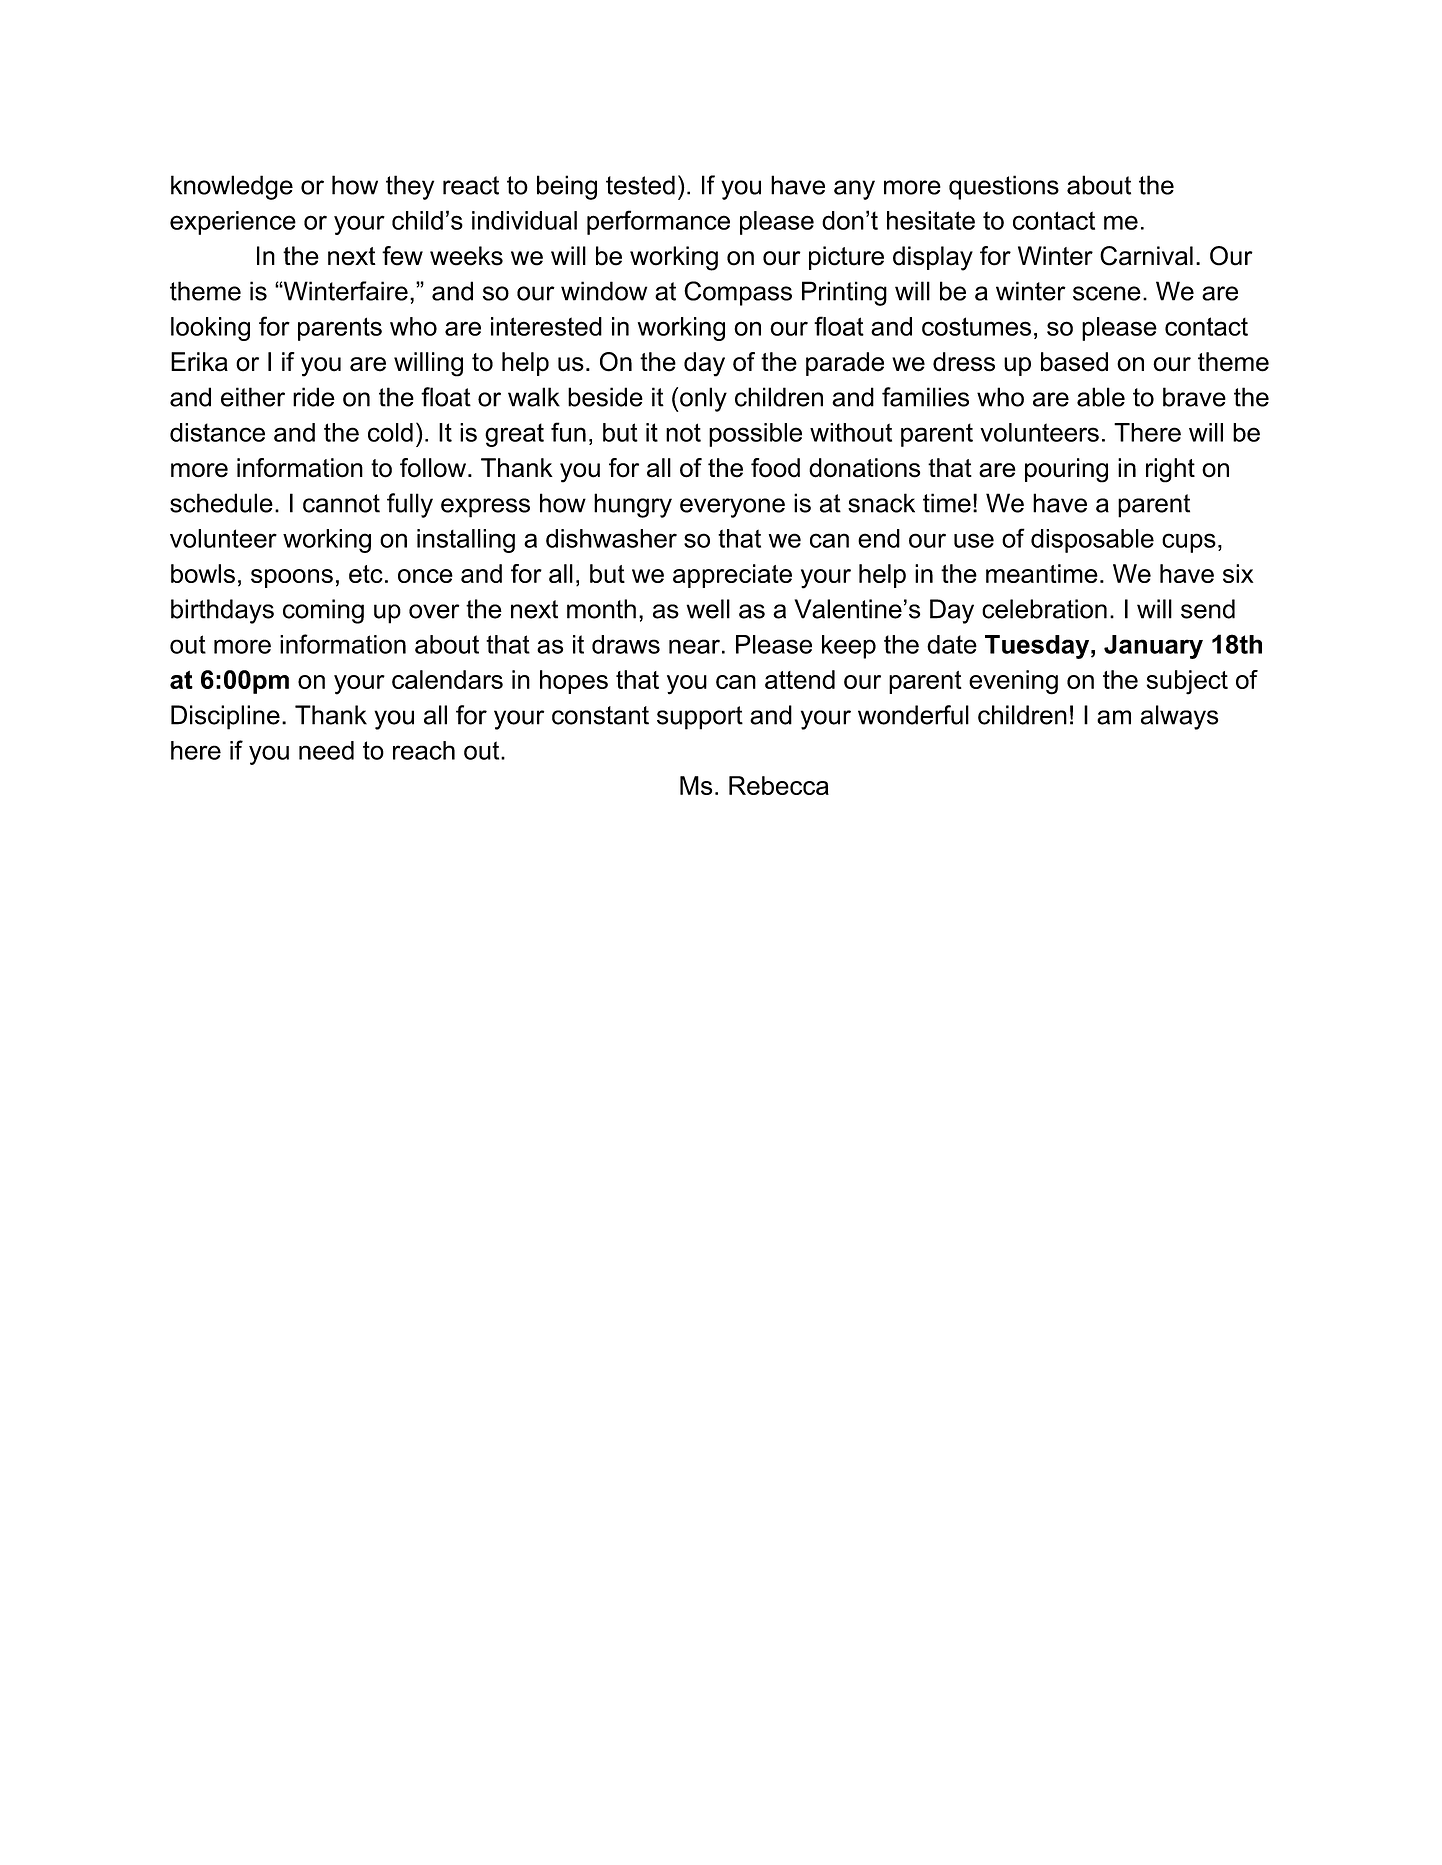 Image resolution: width=1442 pixels, height=1865 pixels. I want to click on they, so click(410, 187).
